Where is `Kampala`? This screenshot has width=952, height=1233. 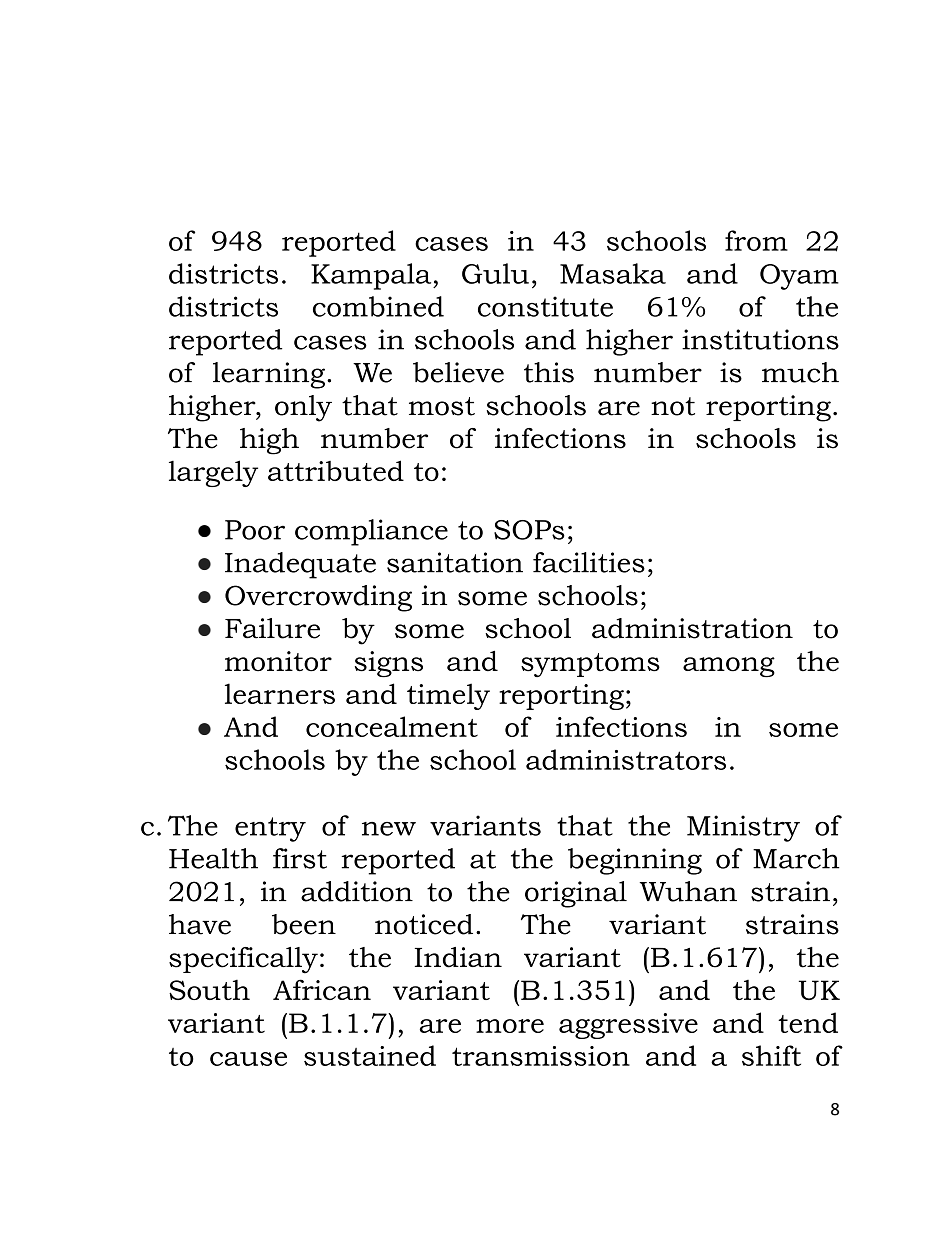
Kampala is located at coordinates (372, 276).
